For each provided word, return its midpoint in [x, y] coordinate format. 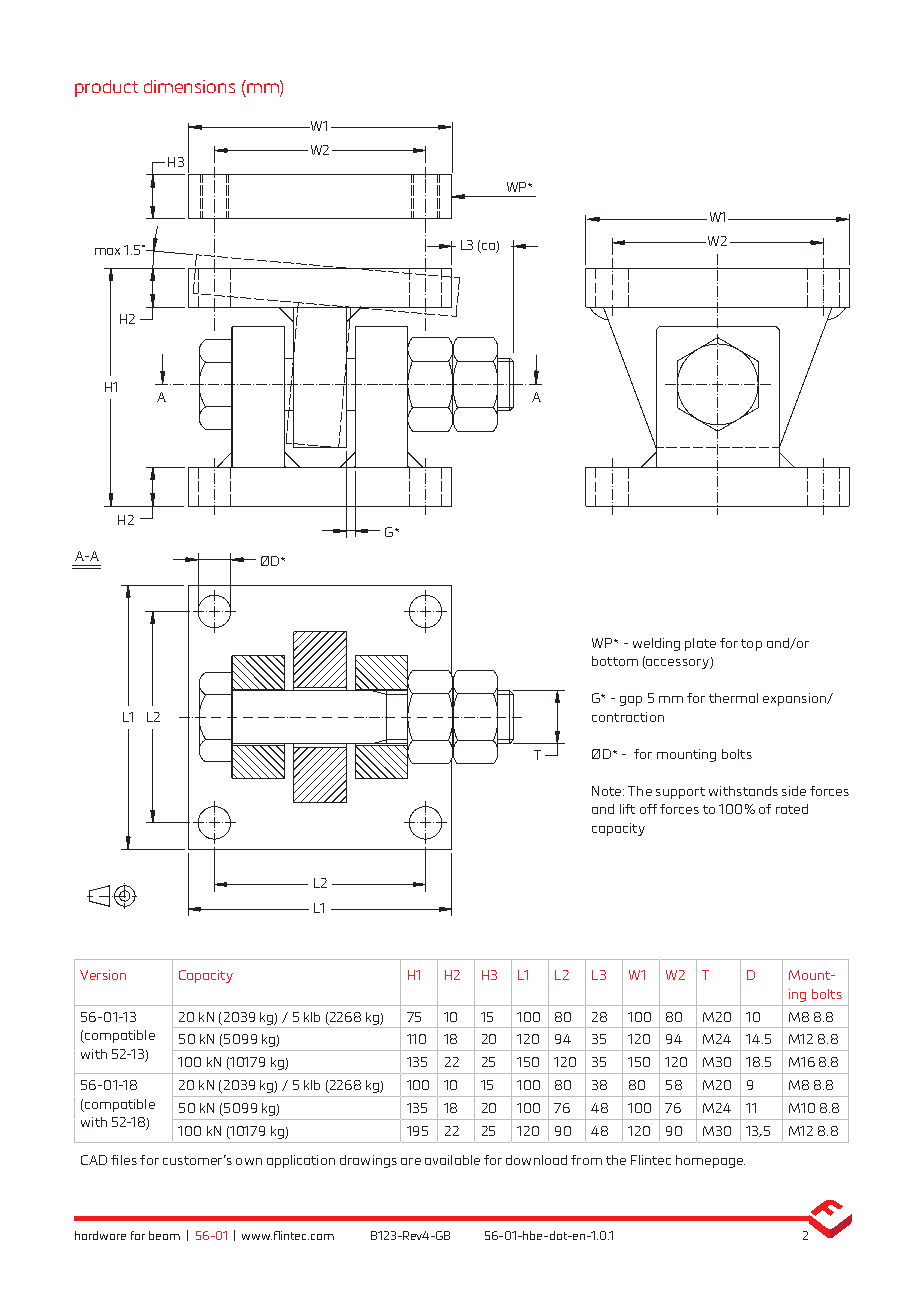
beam [164, 1235]
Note [606, 791]
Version [103, 975]
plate [700, 644]
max [107, 251]
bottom [615, 661]
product [106, 88]
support [680, 793]
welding [656, 644]
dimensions [189, 86]
